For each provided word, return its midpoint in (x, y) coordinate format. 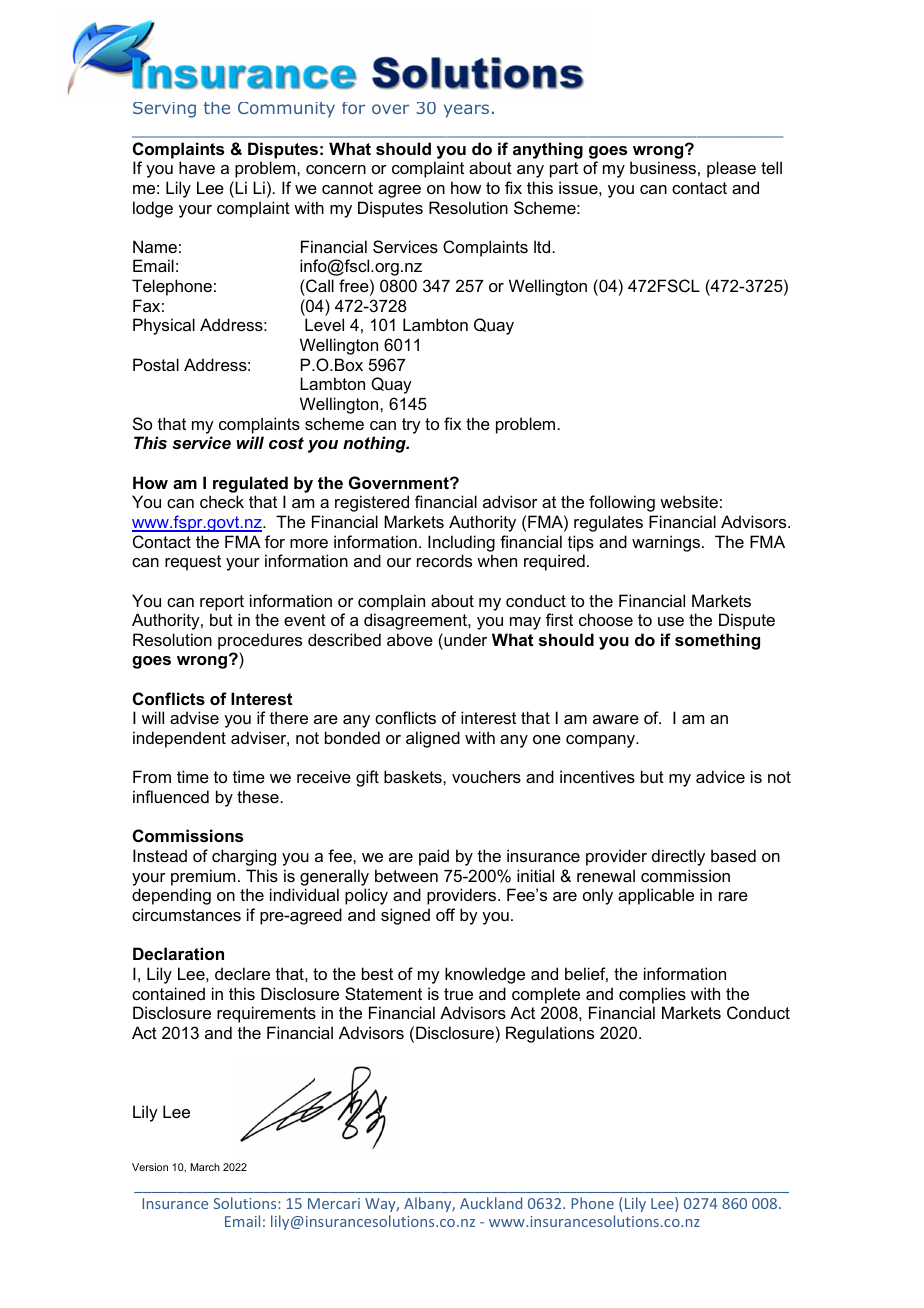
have (197, 167)
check (222, 501)
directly (678, 857)
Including (461, 543)
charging (244, 857)
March (205, 1167)
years (466, 111)
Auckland (491, 1203)
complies (652, 995)
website (689, 501)
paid (434, 857)
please (731, 169)
